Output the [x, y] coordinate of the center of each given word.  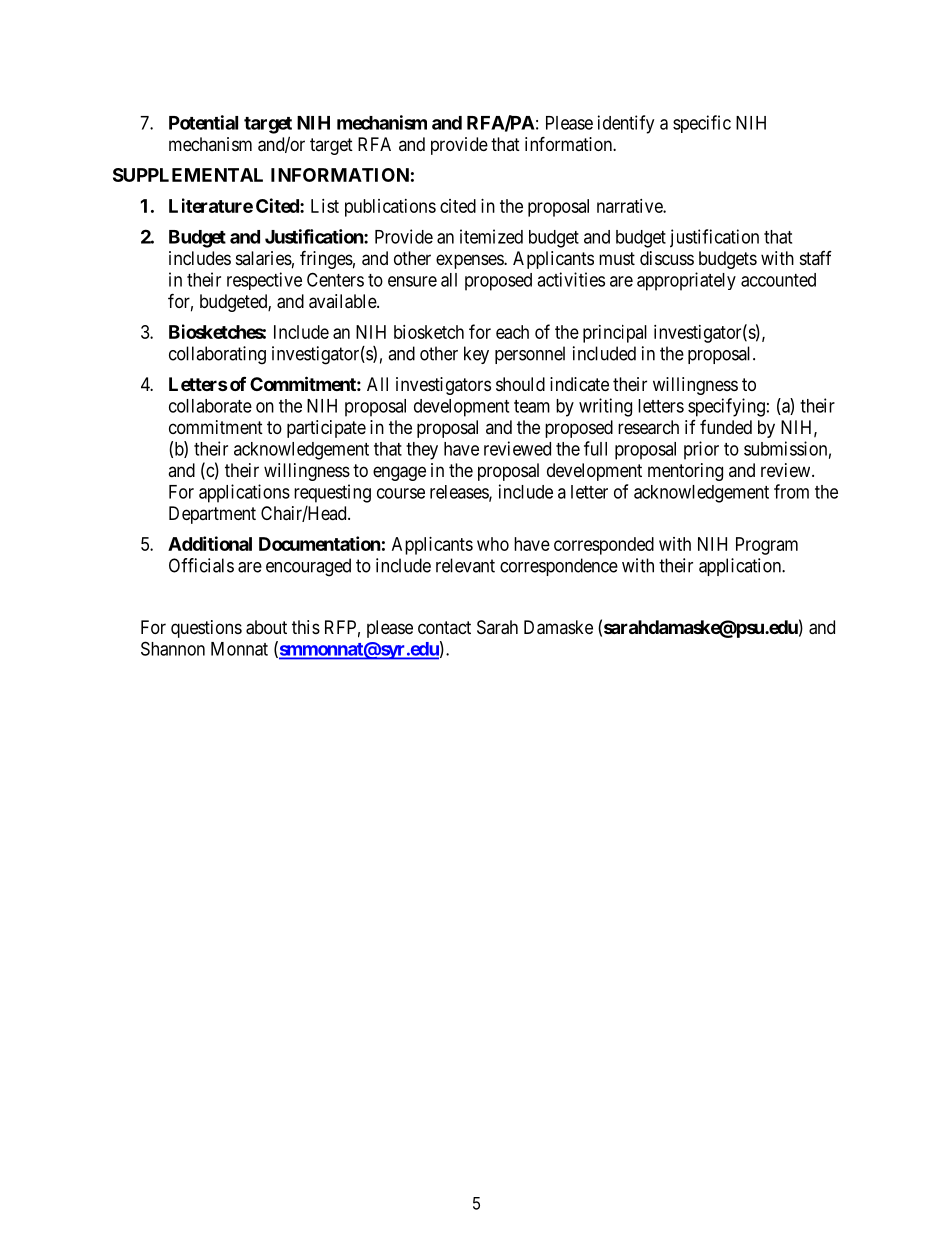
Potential [203, 122]
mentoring [685, 472]
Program [767, 546]
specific [702, 124]
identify [626, 124]
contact [444, 627]
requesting [332, 493]
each [512, 332]
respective [264, 281]
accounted [778, 280]
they [422, 451]
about [266, 627]
